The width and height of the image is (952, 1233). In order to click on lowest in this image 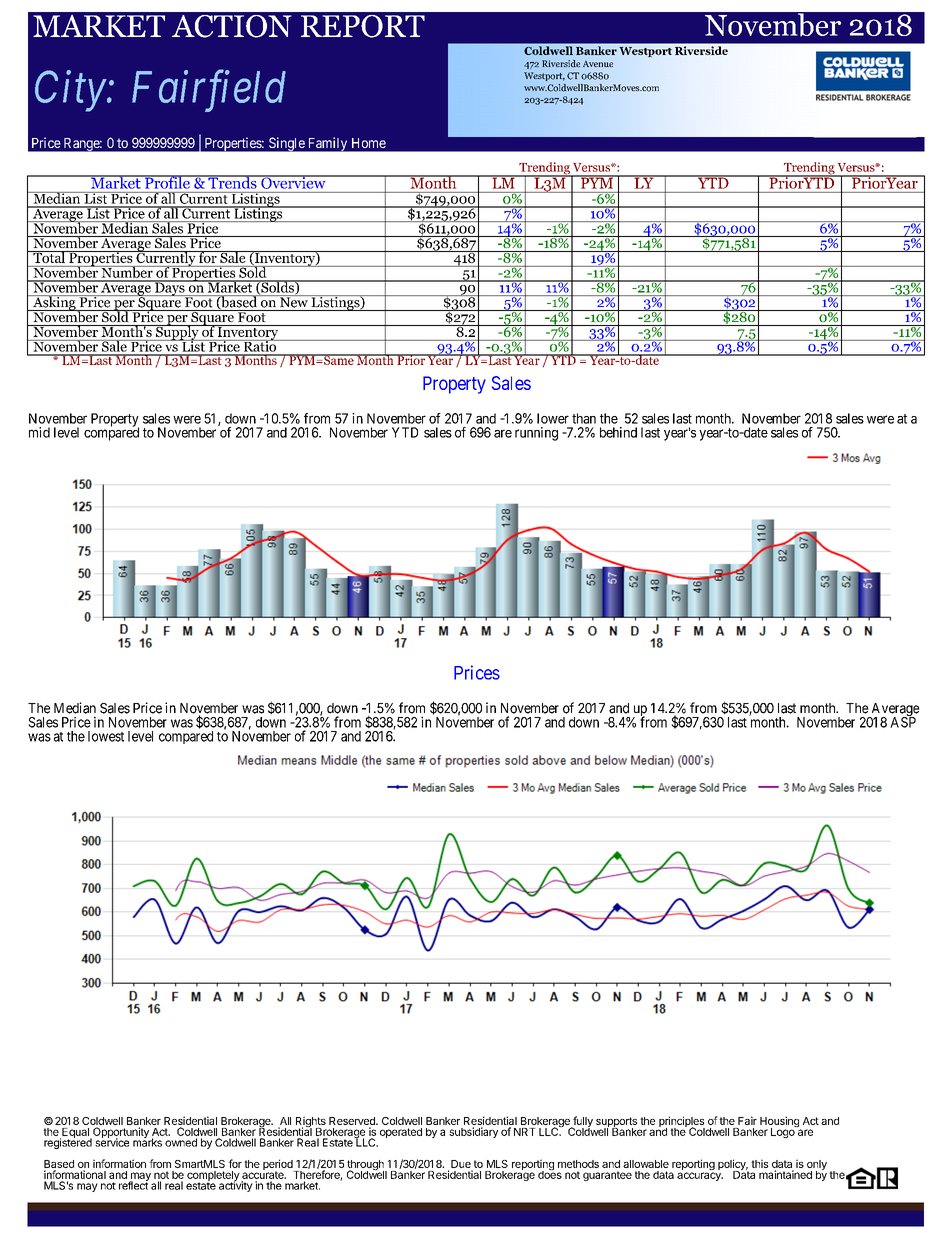, I will do `click(106, 736)`.
